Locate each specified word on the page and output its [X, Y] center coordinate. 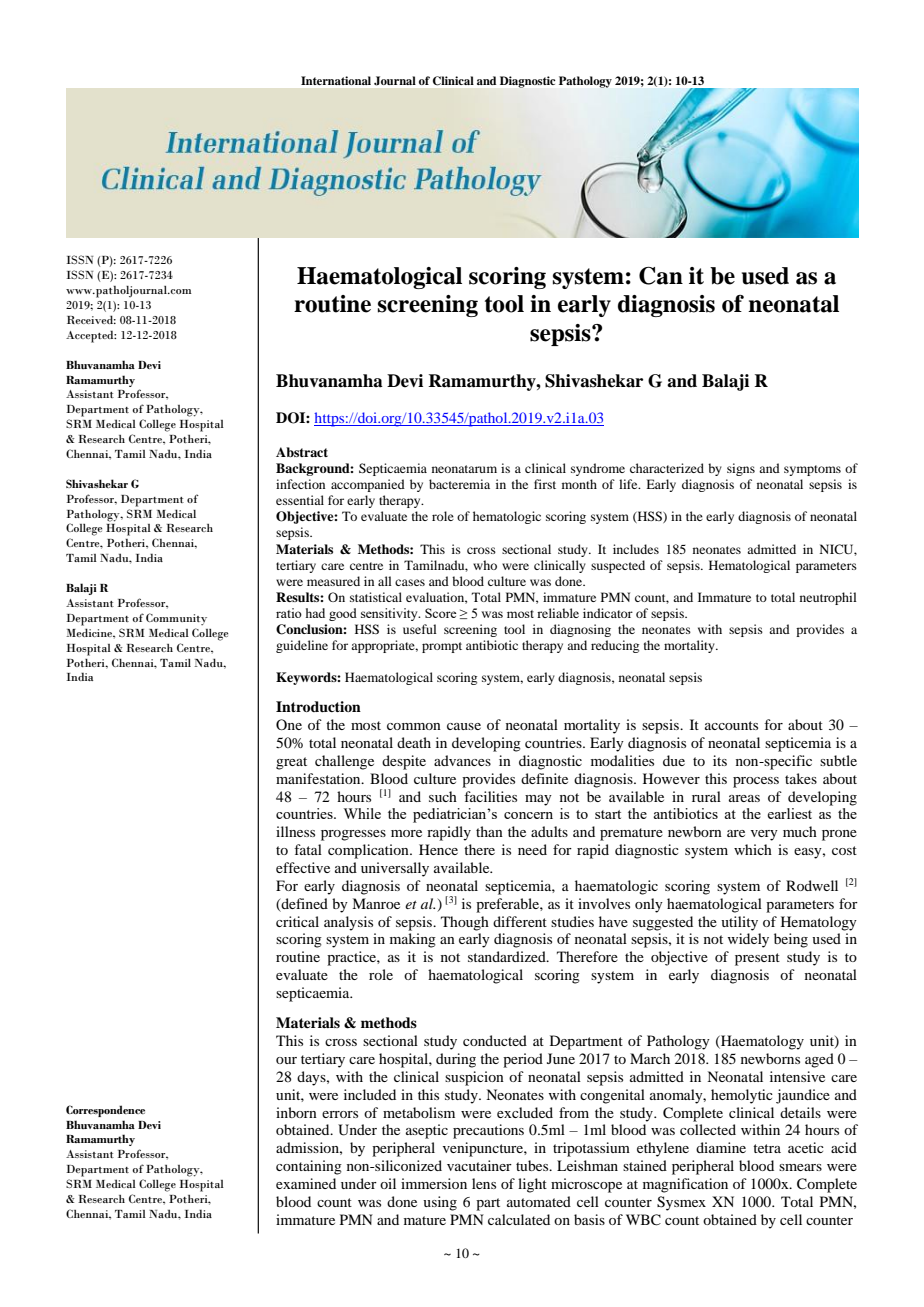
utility [739, 923]
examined [306, 1183]
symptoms [812, 470]
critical [297, 921]
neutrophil [828, 598]
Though [465, 923]
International [336, 80]
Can [661, 276]
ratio [289, 613]
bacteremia [459, 484]
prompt [442, 647]
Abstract [302, 452]
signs [741, 469]
